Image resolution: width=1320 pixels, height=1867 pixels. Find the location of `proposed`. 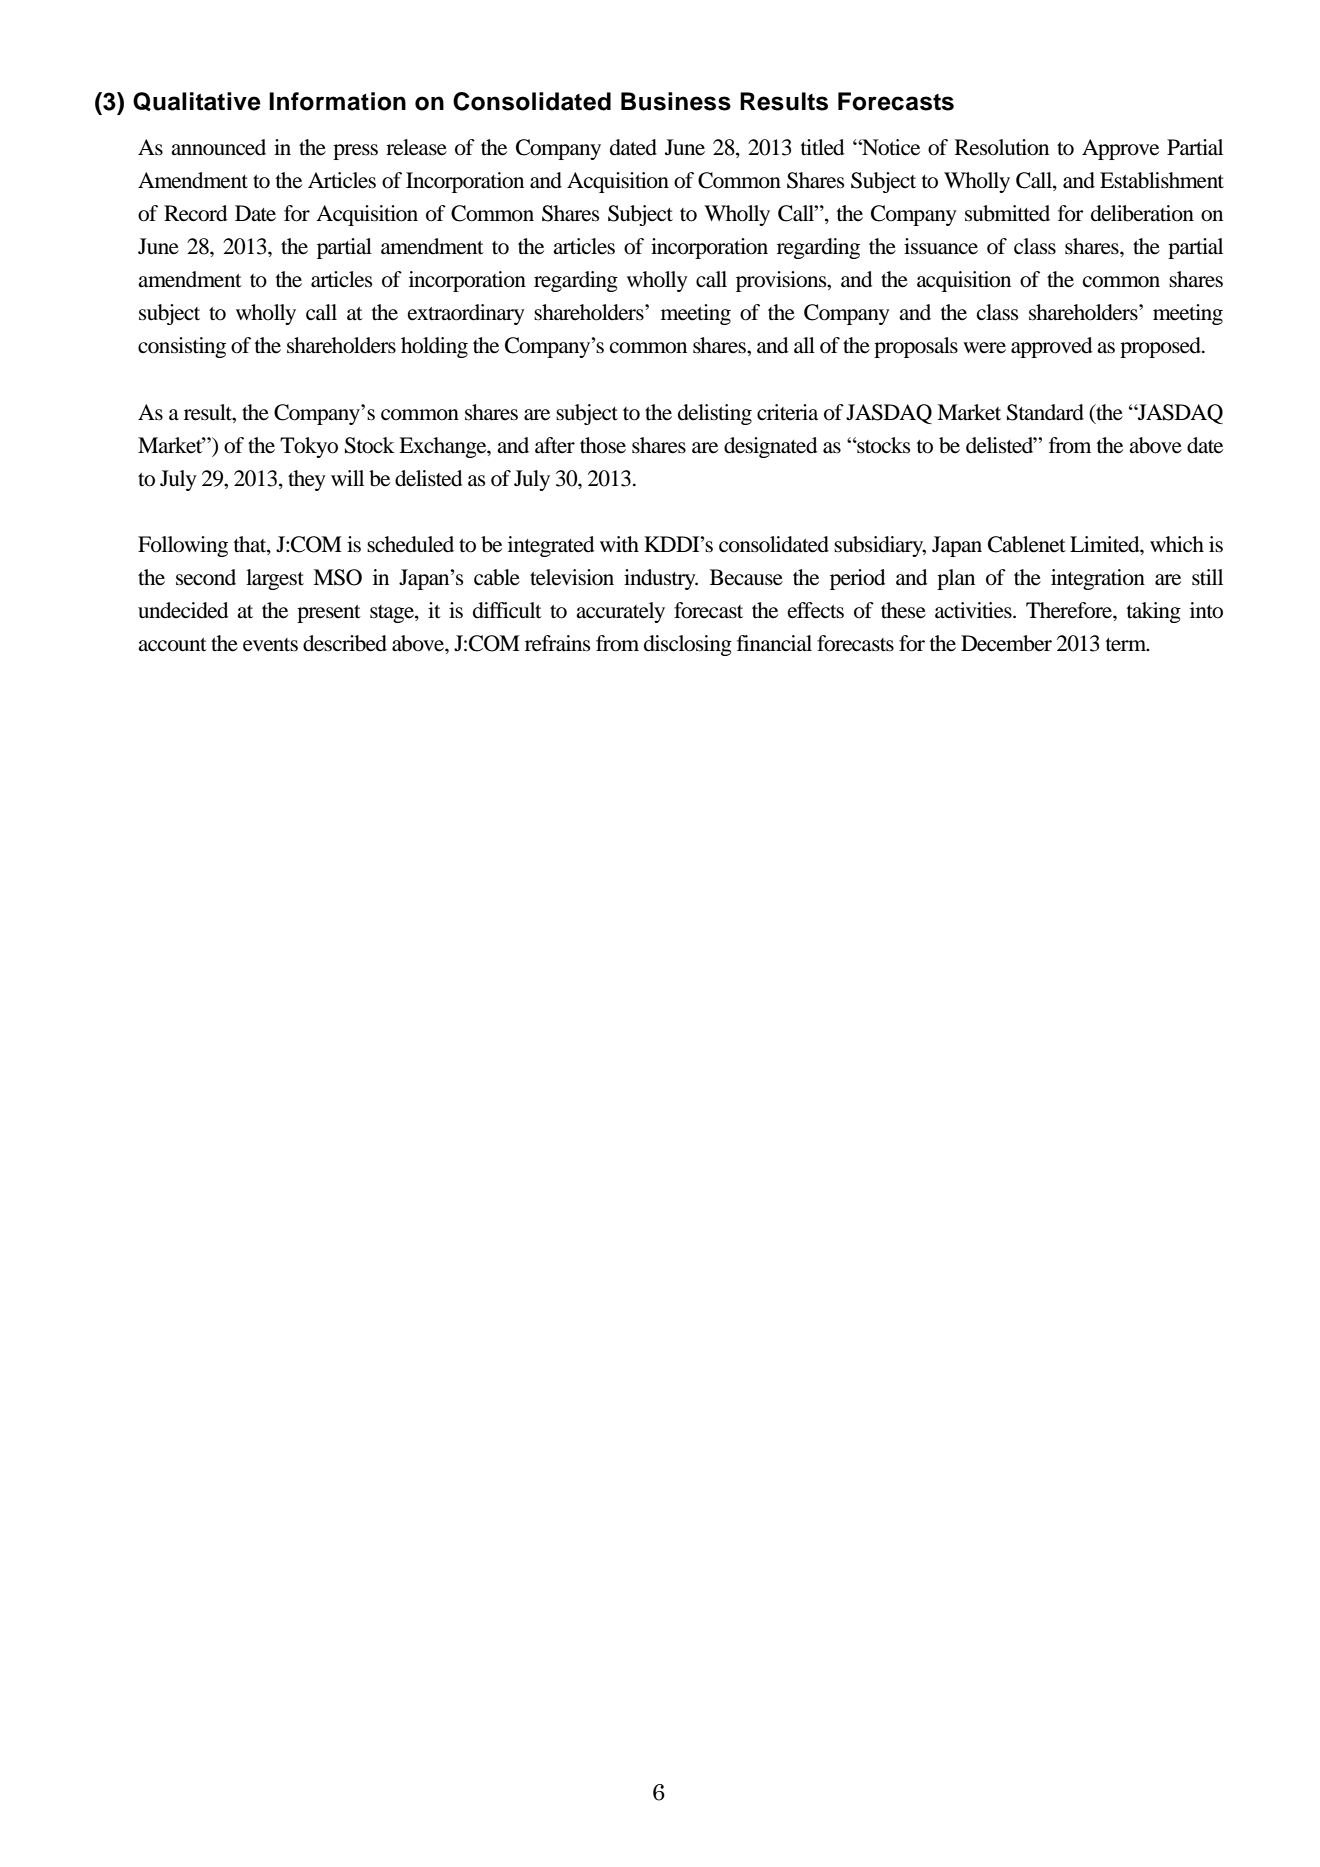

proposed is located at coordinates (1161, 347).
